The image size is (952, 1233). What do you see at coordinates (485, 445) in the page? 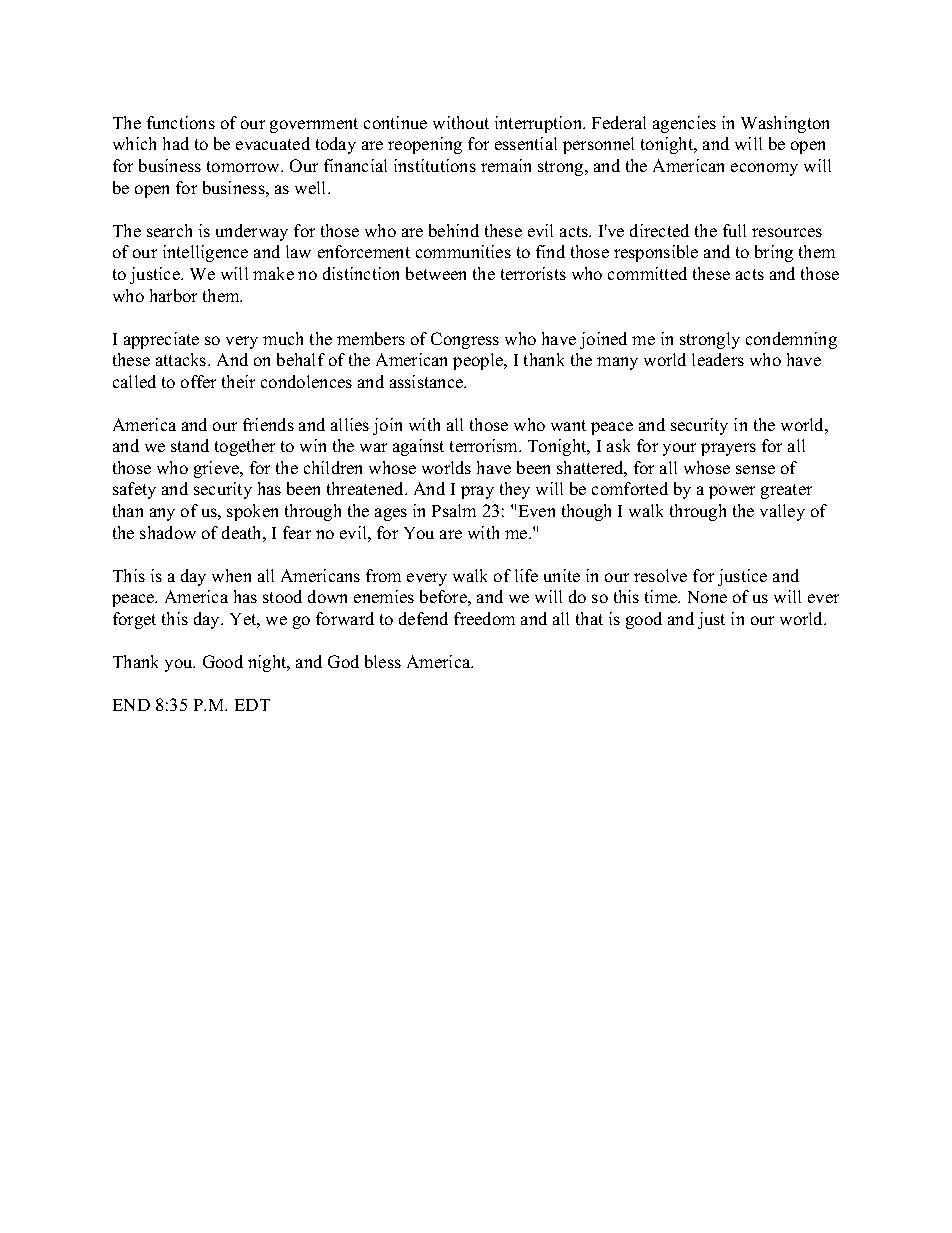
I see `terrorism` at bounding box center [485, 445].
